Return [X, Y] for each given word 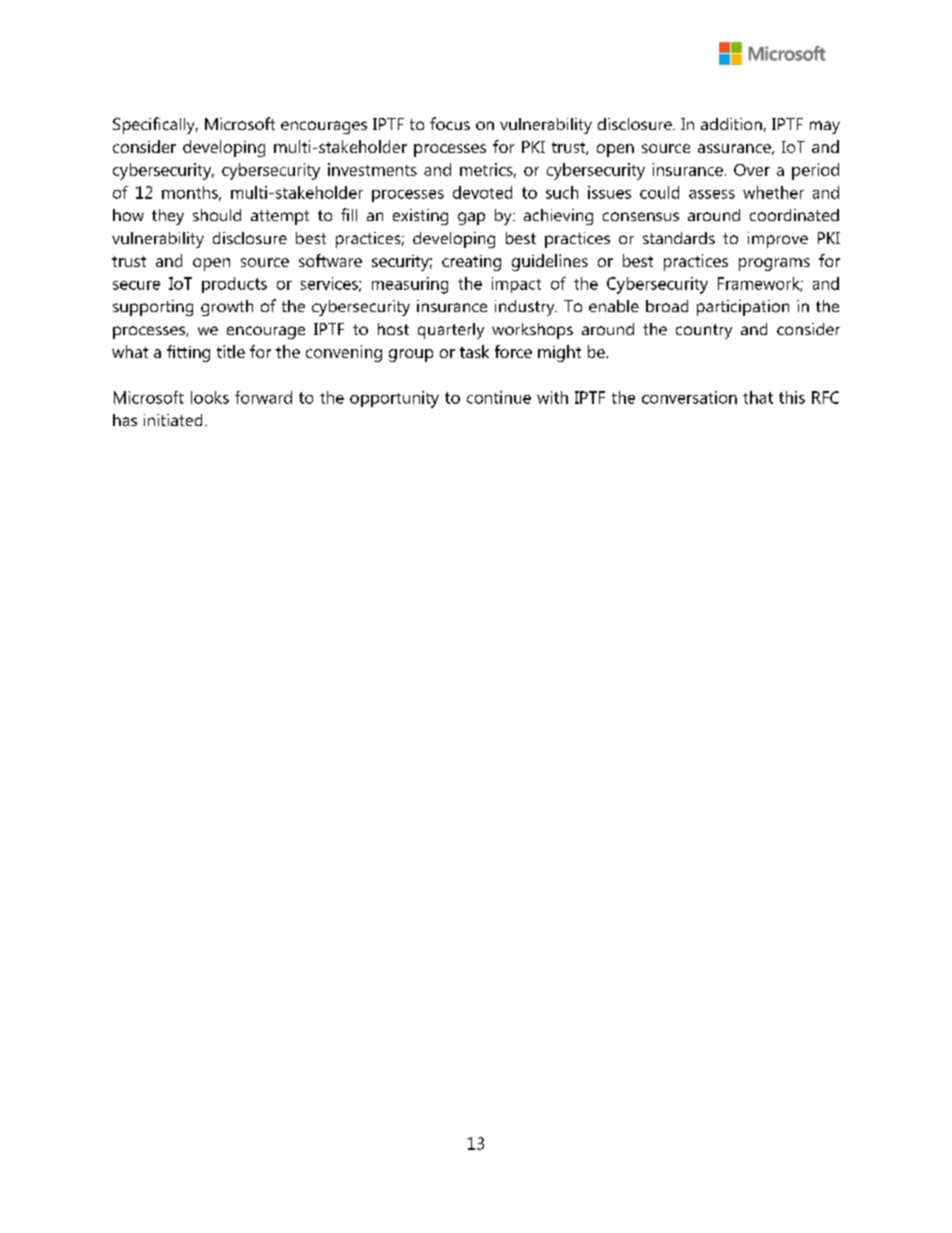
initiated [173, 420]
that [758, 397]
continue [499, 397]
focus [450, 123]
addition [731, 124]
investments [372, 169]
